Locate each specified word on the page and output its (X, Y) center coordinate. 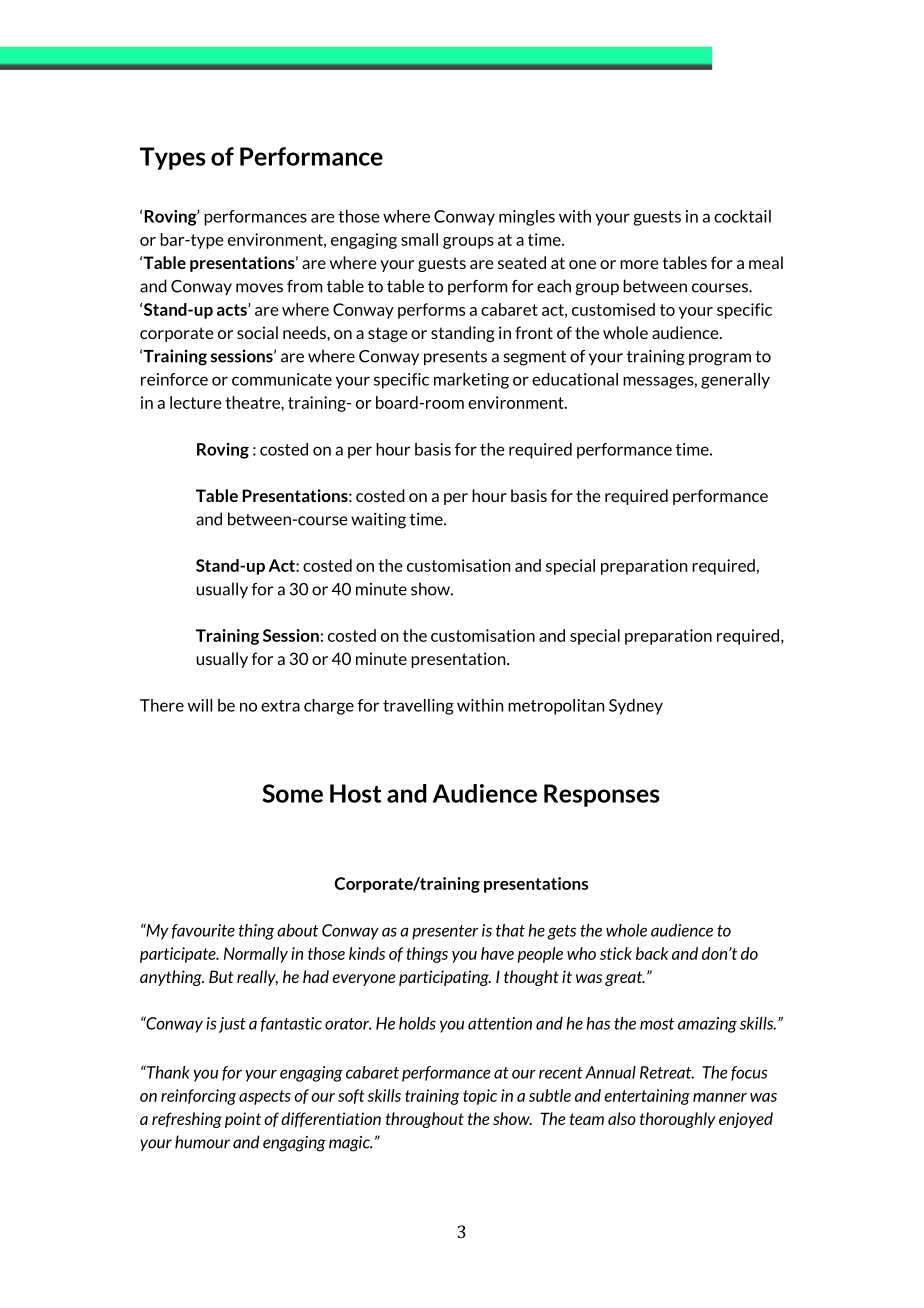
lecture (196, 402)
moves (259, 288)
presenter (445, 932)
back (652, 953)
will (200, 705)
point (243, 1120)
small (419, 239)
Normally (256, 955)
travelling (418, 707)
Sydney (636, 707)
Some (292, 793)
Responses (602, 795)
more (639, 264)
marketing (471, 381)
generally (735, 381)
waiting (378, 521)
